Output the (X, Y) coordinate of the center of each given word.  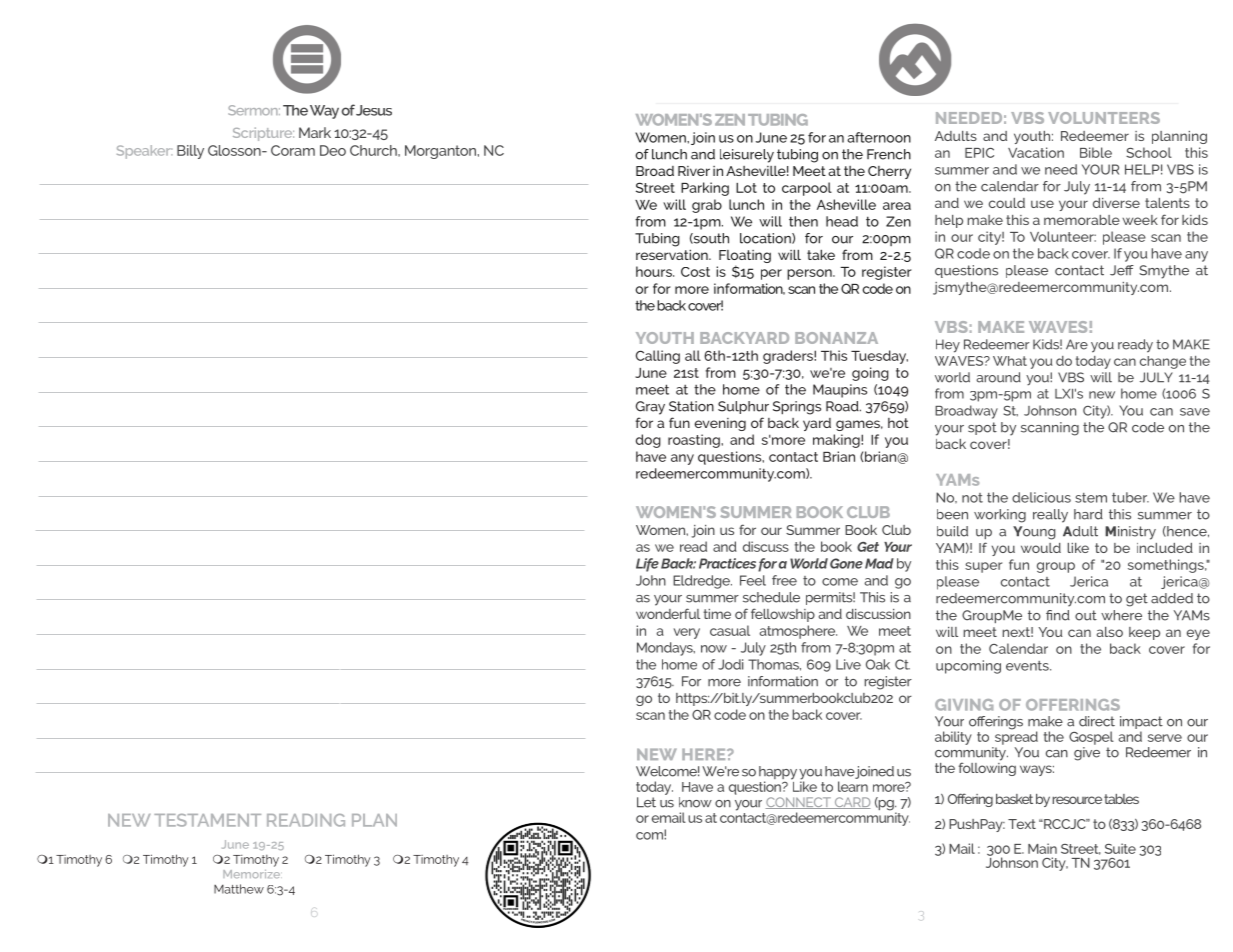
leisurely (747, 156)
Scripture (263, 134)
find (1058, 615)
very (687, 633)
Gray (650, 408)
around (998, 377)
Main (1042, 848)
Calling (658, 357)
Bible (1096, 152)
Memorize (252, 874)
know (695, 802)
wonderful (668, 613)
